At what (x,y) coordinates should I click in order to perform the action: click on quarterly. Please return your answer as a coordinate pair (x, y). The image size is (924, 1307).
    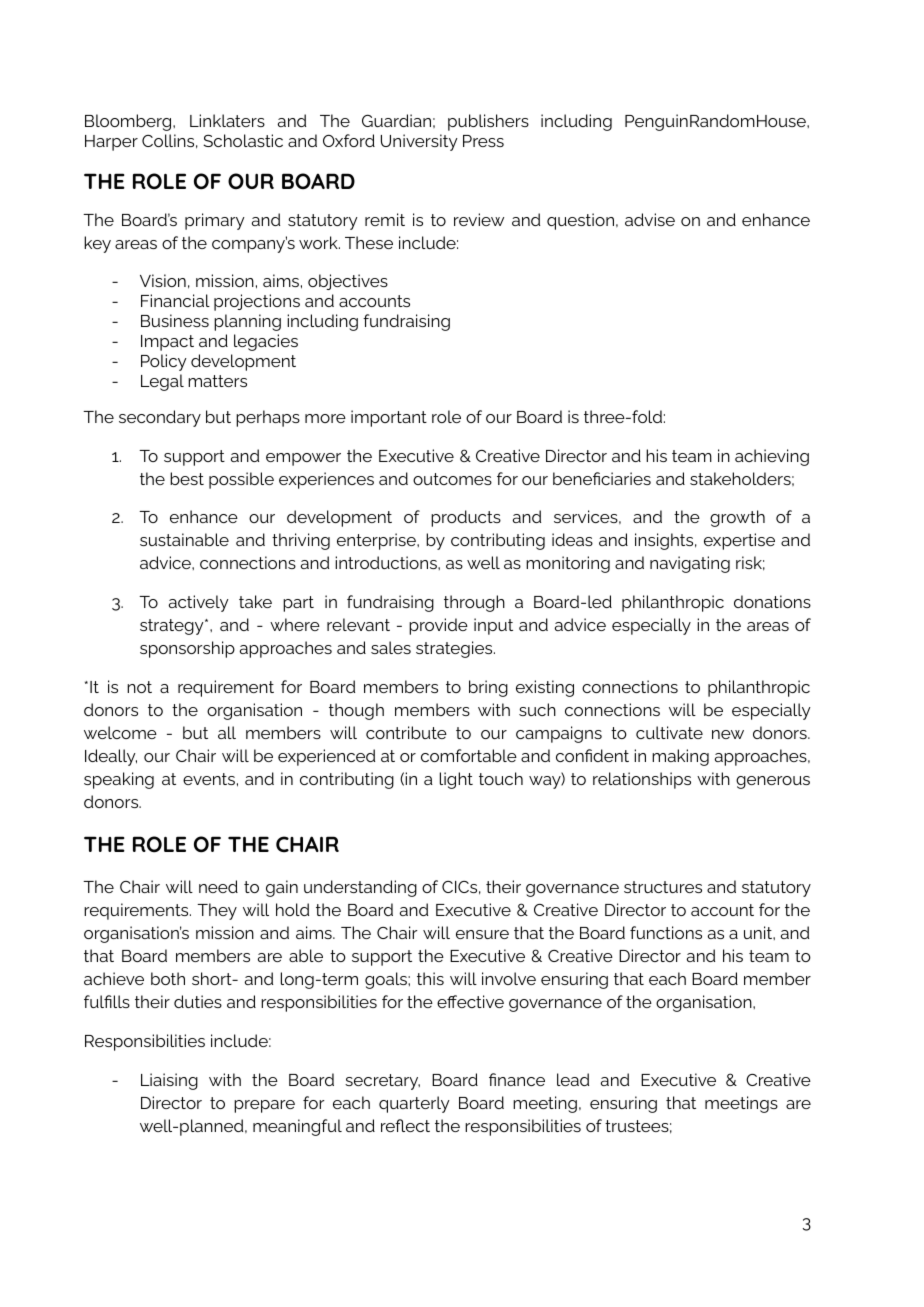
    Looking at the image, I should click on (414, 1104).
